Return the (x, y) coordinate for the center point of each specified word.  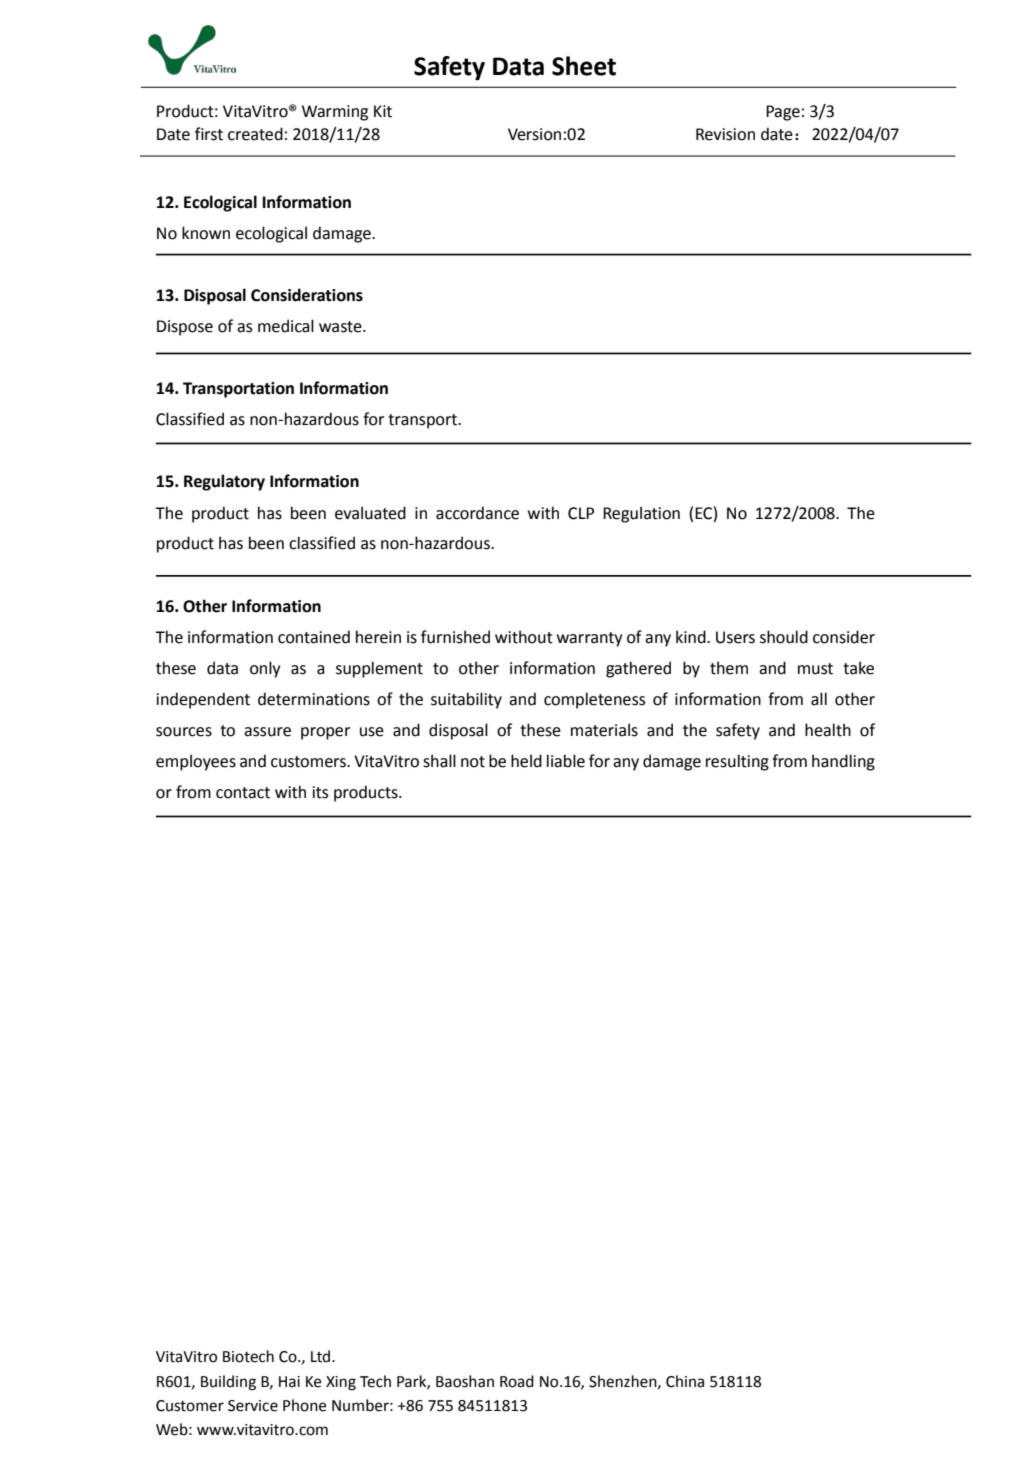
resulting (737, 762)
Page (783, 113)
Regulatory (224, 482)
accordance (477, 513)
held (526, 761)
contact (243, 793)
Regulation (641, 514)
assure (267, 732)
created (255, 134)
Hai (289, 1382)
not (473, 762)
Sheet (584, 66)
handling (843, 762)
